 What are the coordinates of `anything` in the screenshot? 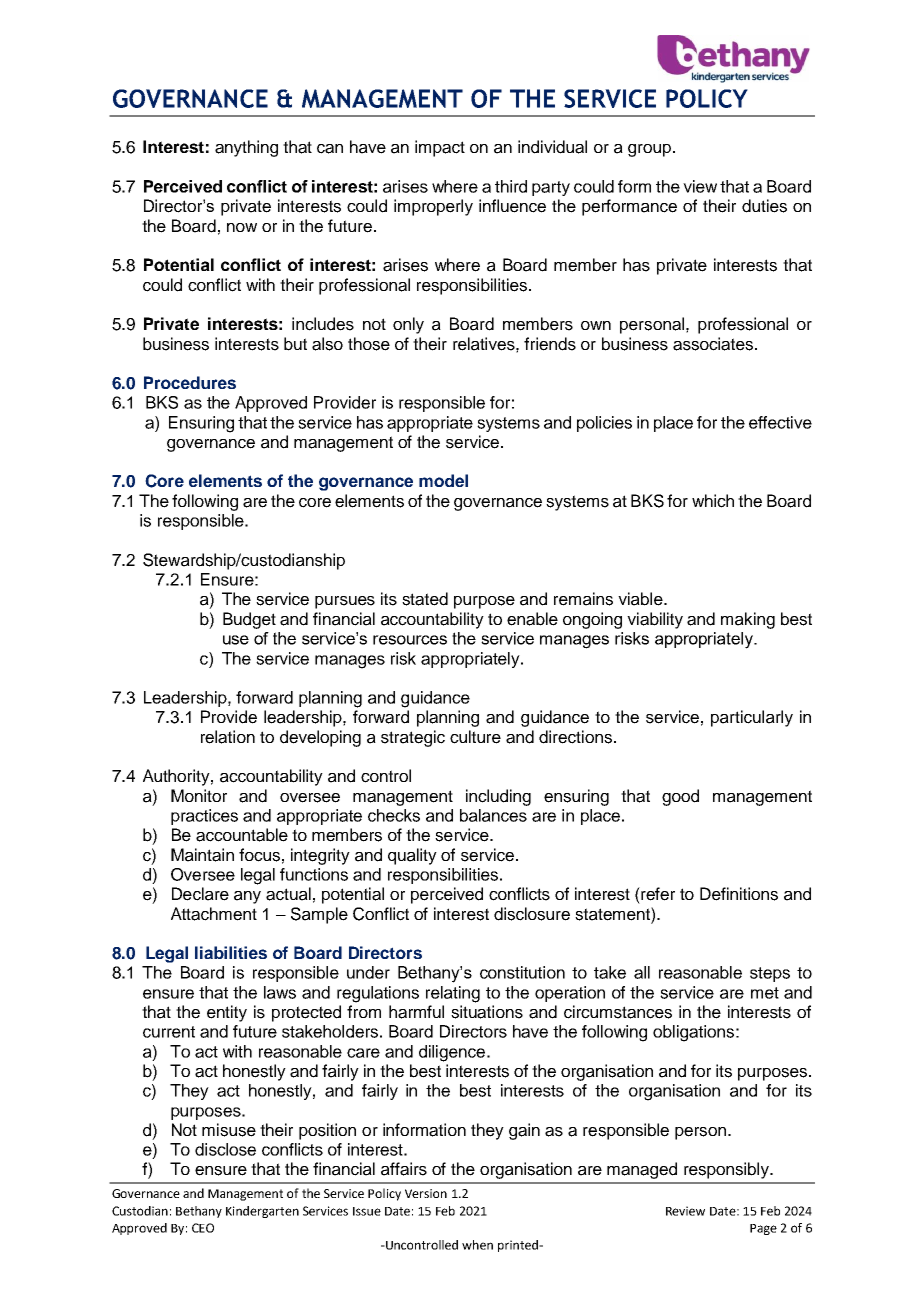 It's located at (246, 148).
